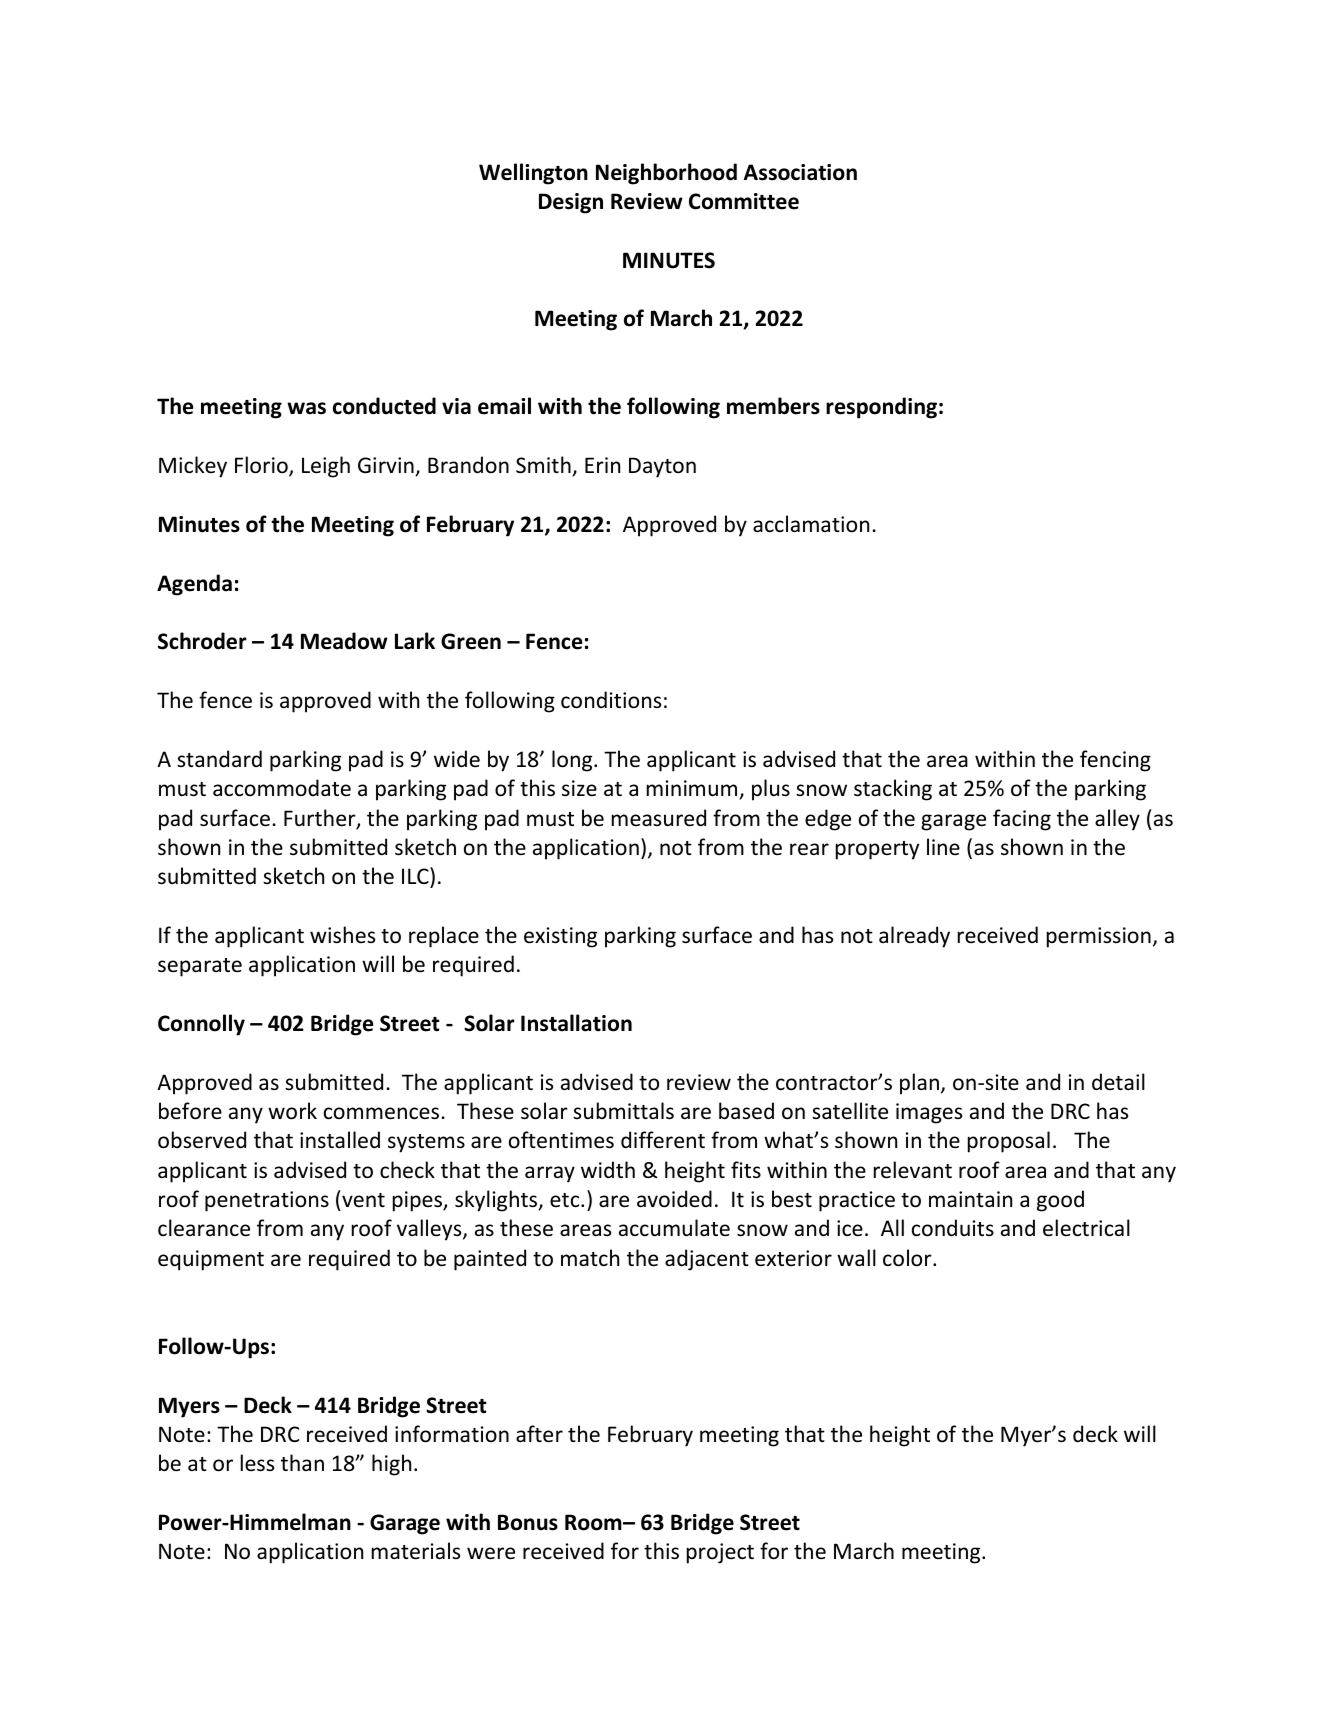  Describe the element at coordinates (1115, 761) in the document. I see `fencing` at that location.
